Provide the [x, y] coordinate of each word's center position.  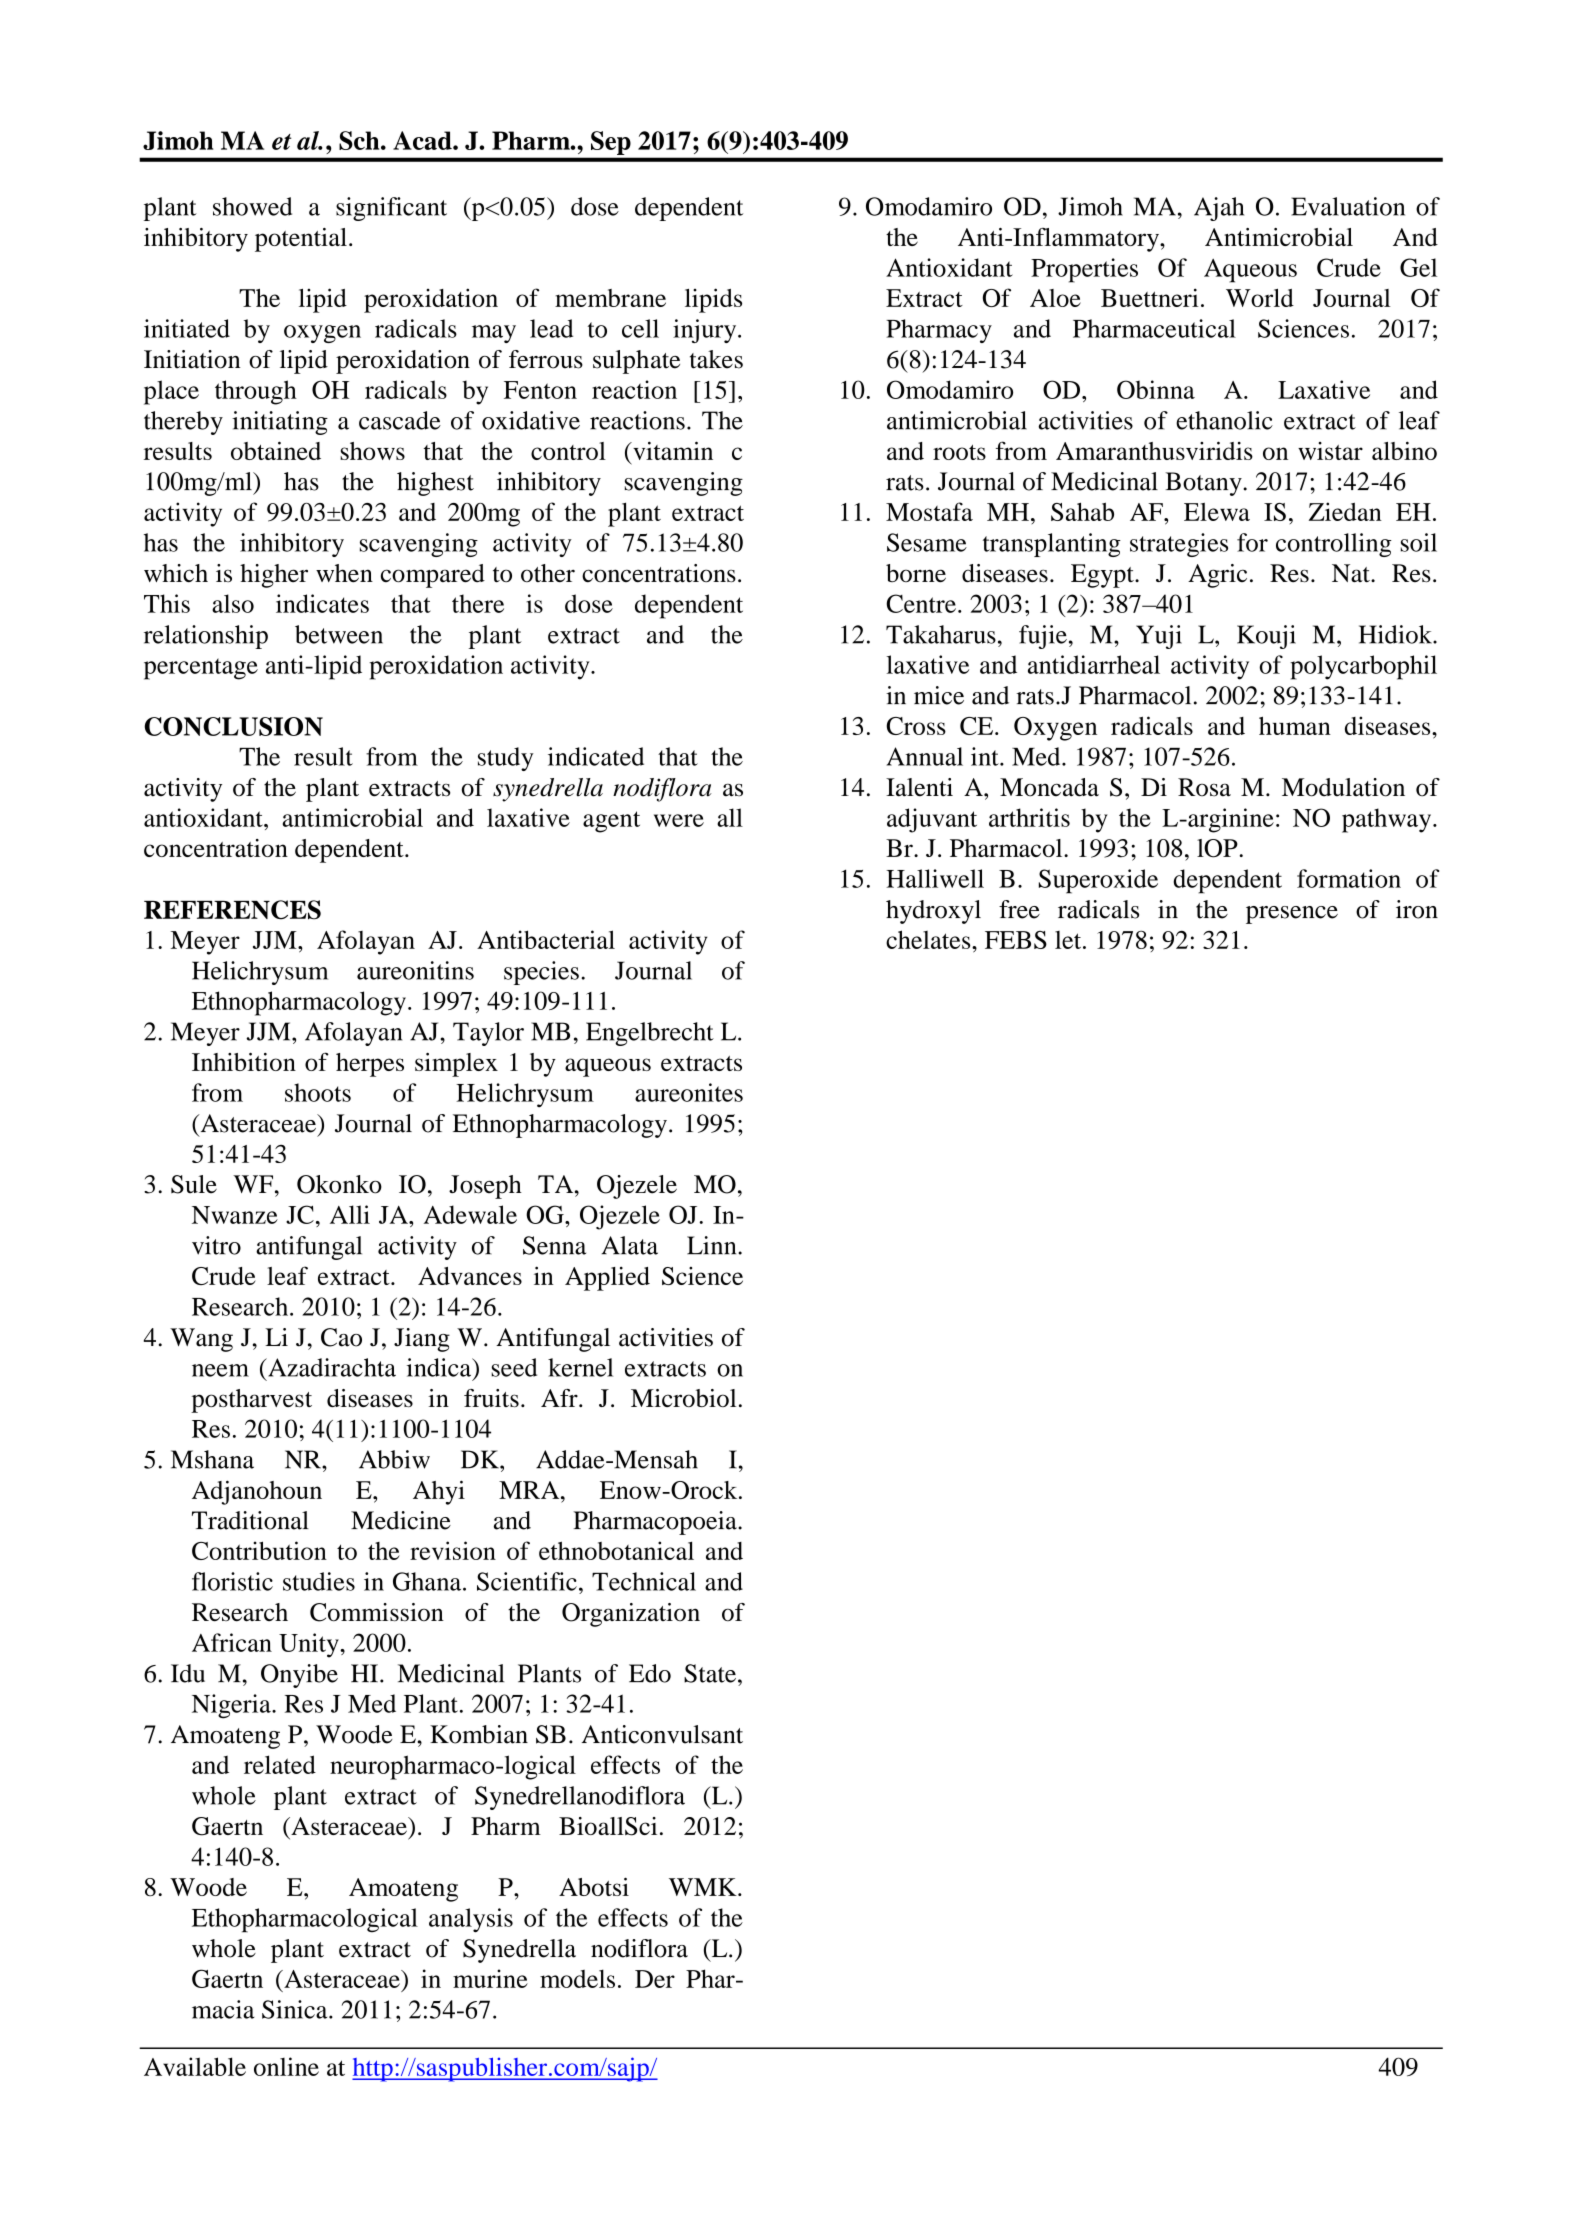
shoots [318, 1092]
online [286, 2066]
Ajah [1219, 209]
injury [706, 331]
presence [1292, 915]
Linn [713, 1245]
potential [301, 240]
